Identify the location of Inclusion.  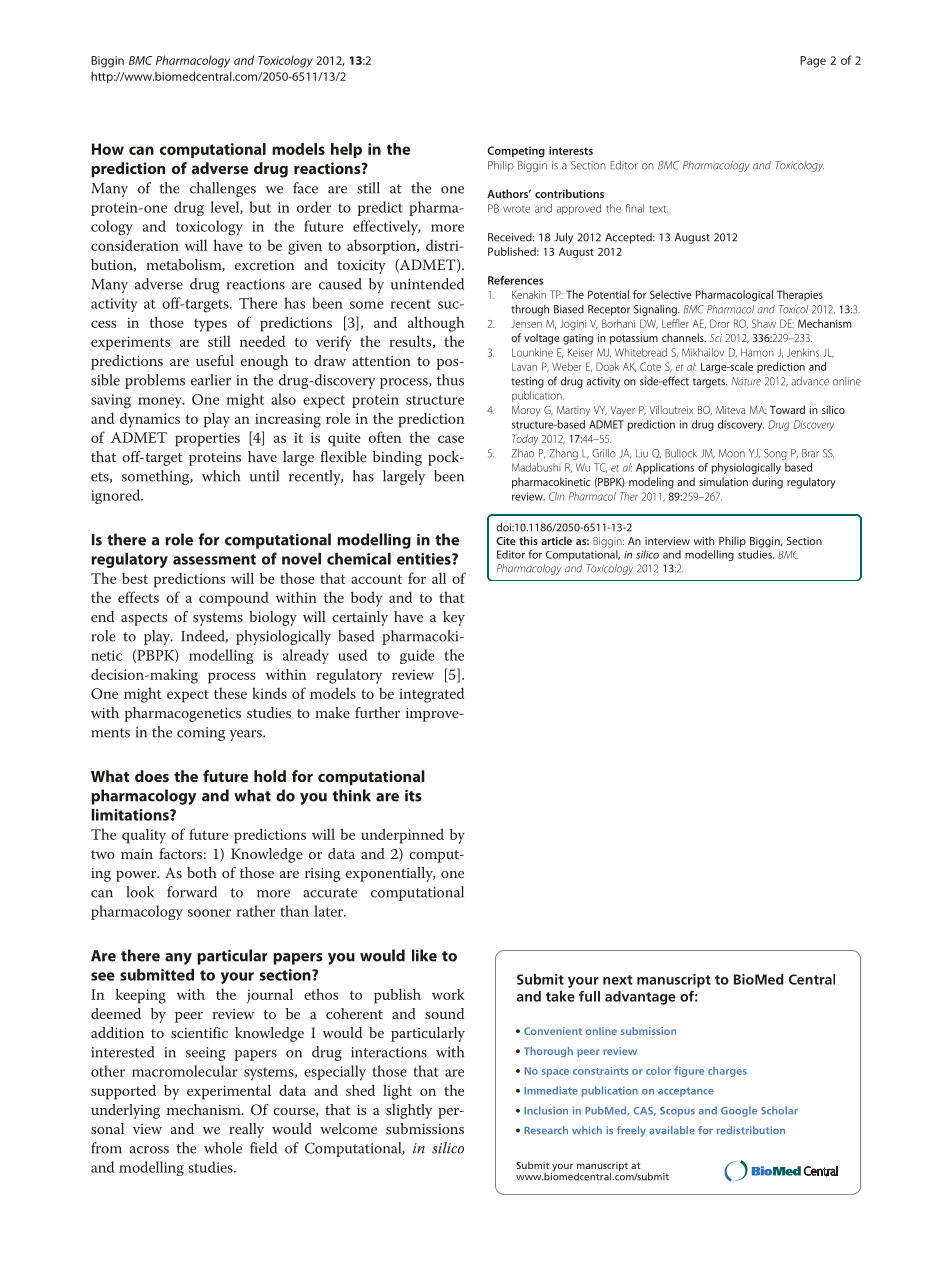
(546, 1110).
